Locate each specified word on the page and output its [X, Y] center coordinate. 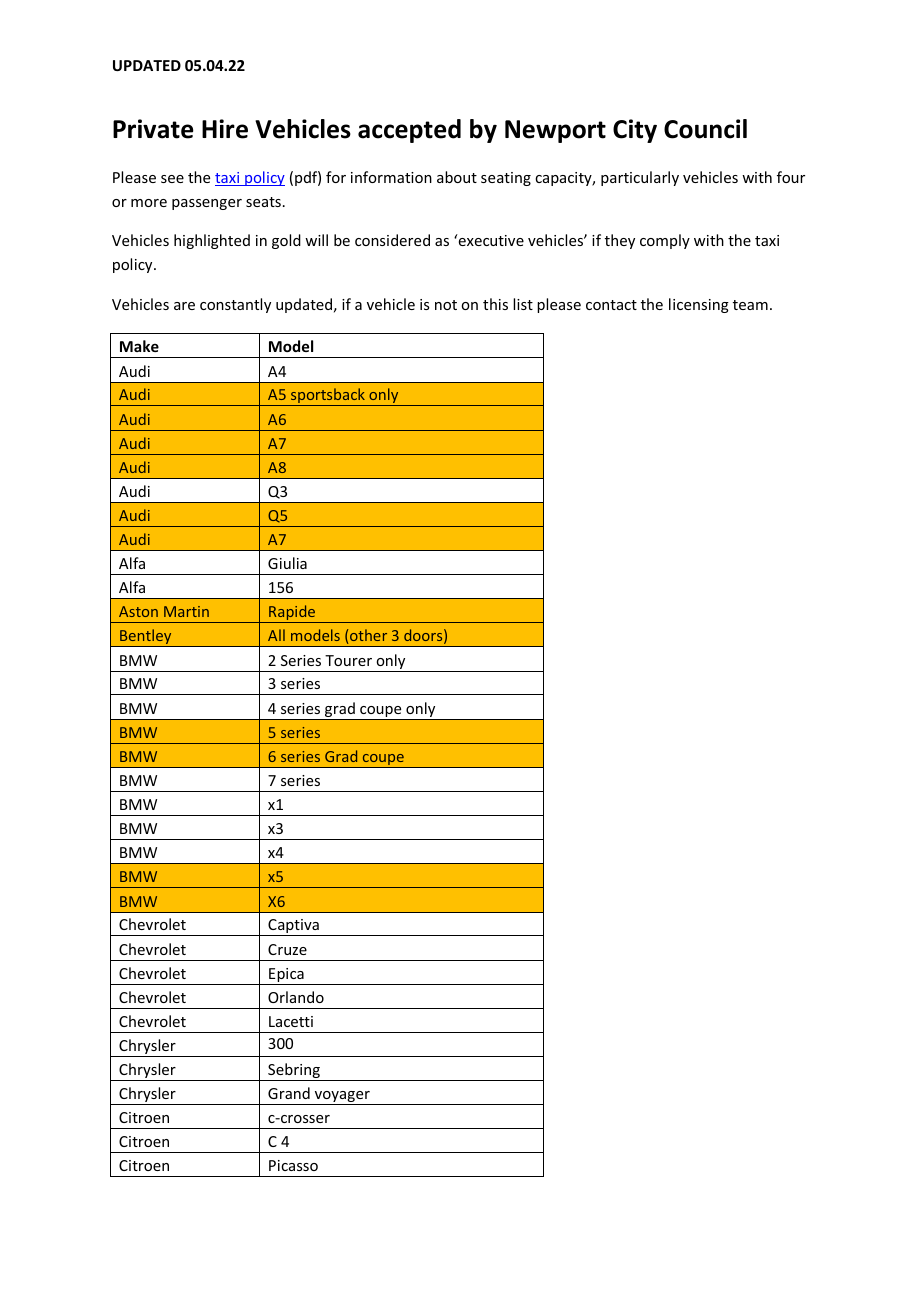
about [457, 177]
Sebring [294, 1072]
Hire [225, 129]
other [368, 635]
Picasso [293, 1165]
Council [705, 129]
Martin [186, 611]
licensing [699, 305]
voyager [342, 1098]
